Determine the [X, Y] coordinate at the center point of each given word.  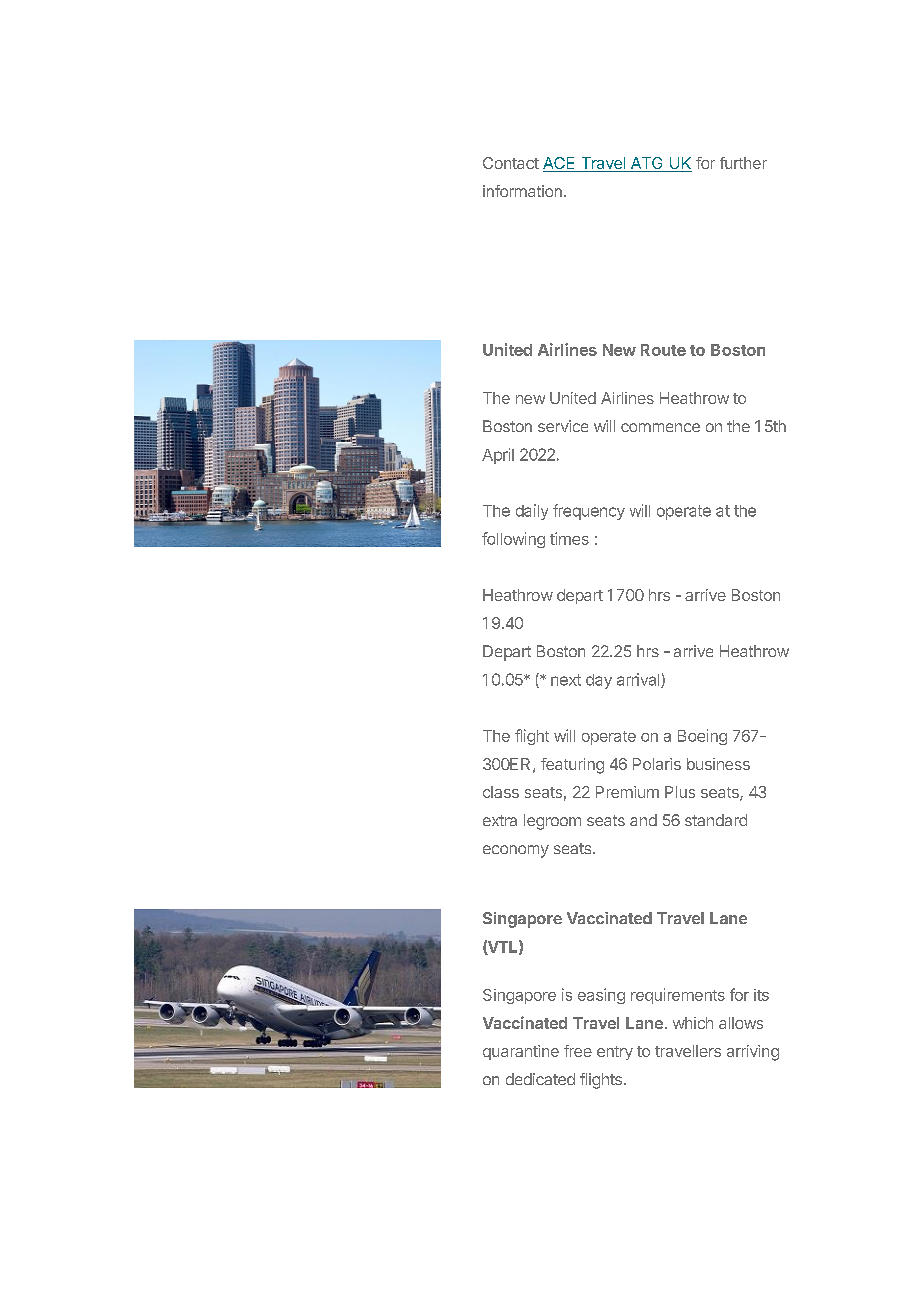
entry [615, 1053]
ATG [646, 164]
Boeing [702, 737]
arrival [639, 680]
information [522, 191]
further [743, 163]
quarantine [521, 1052]
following [513, 540]
